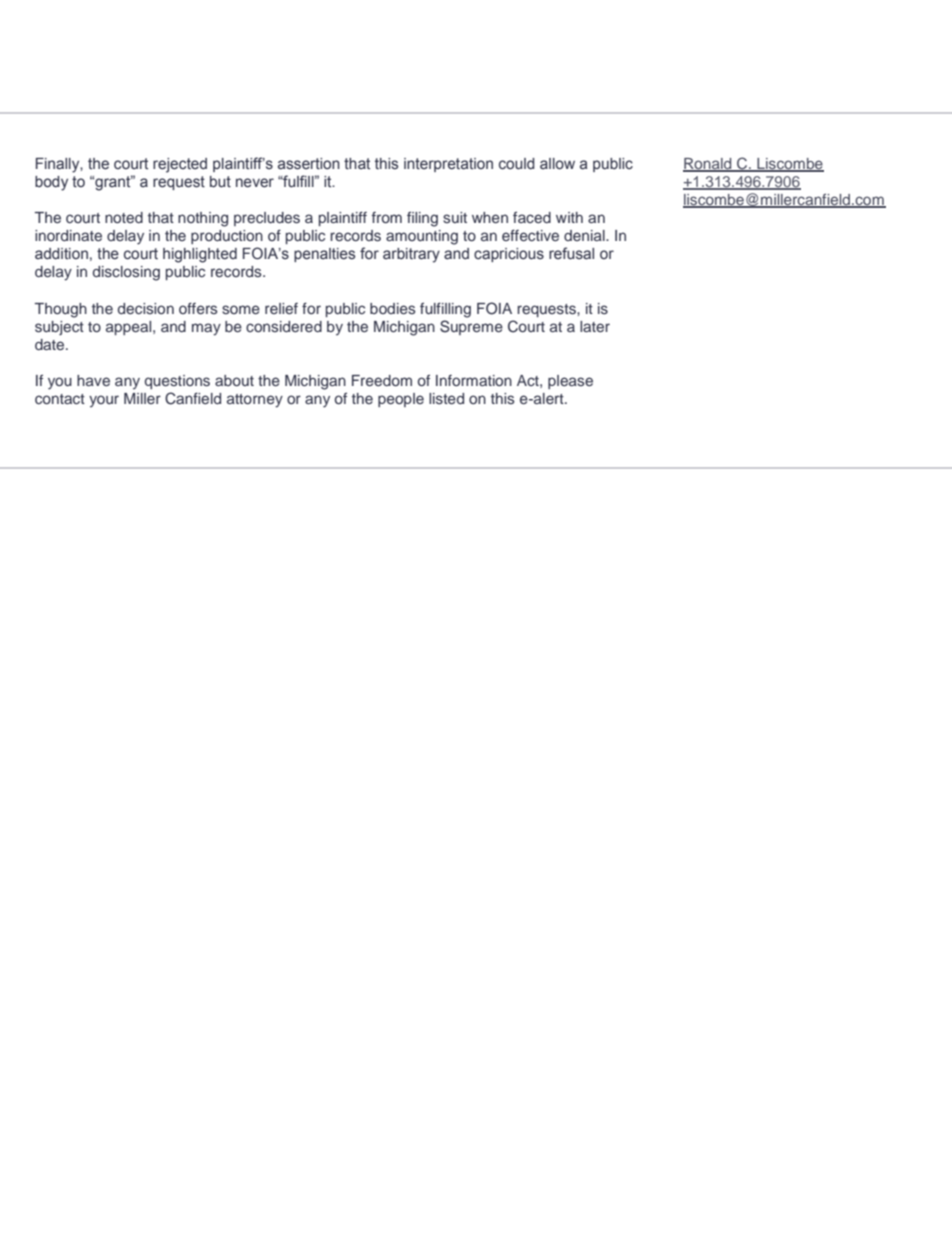 The width and height of the screenshot is (952, 1233). What do you see at coordinates (180, 165) in the screenshot?
I see `rejected` at bounding box center [180, 165].
